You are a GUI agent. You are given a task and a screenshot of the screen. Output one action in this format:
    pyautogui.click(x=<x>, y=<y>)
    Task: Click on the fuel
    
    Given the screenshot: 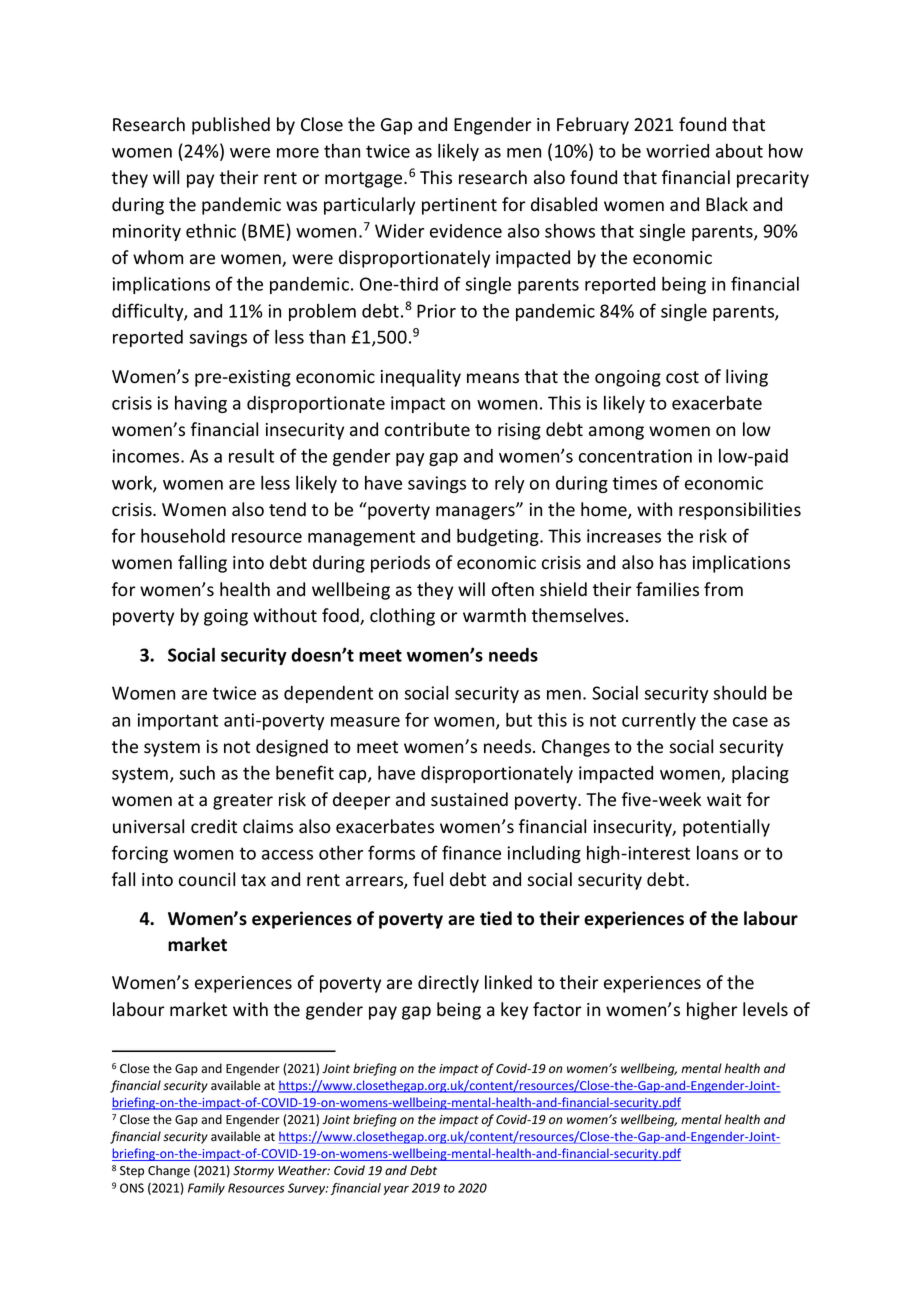 What is the action you would take?
    pyautogui.click(x=428, y=879)
